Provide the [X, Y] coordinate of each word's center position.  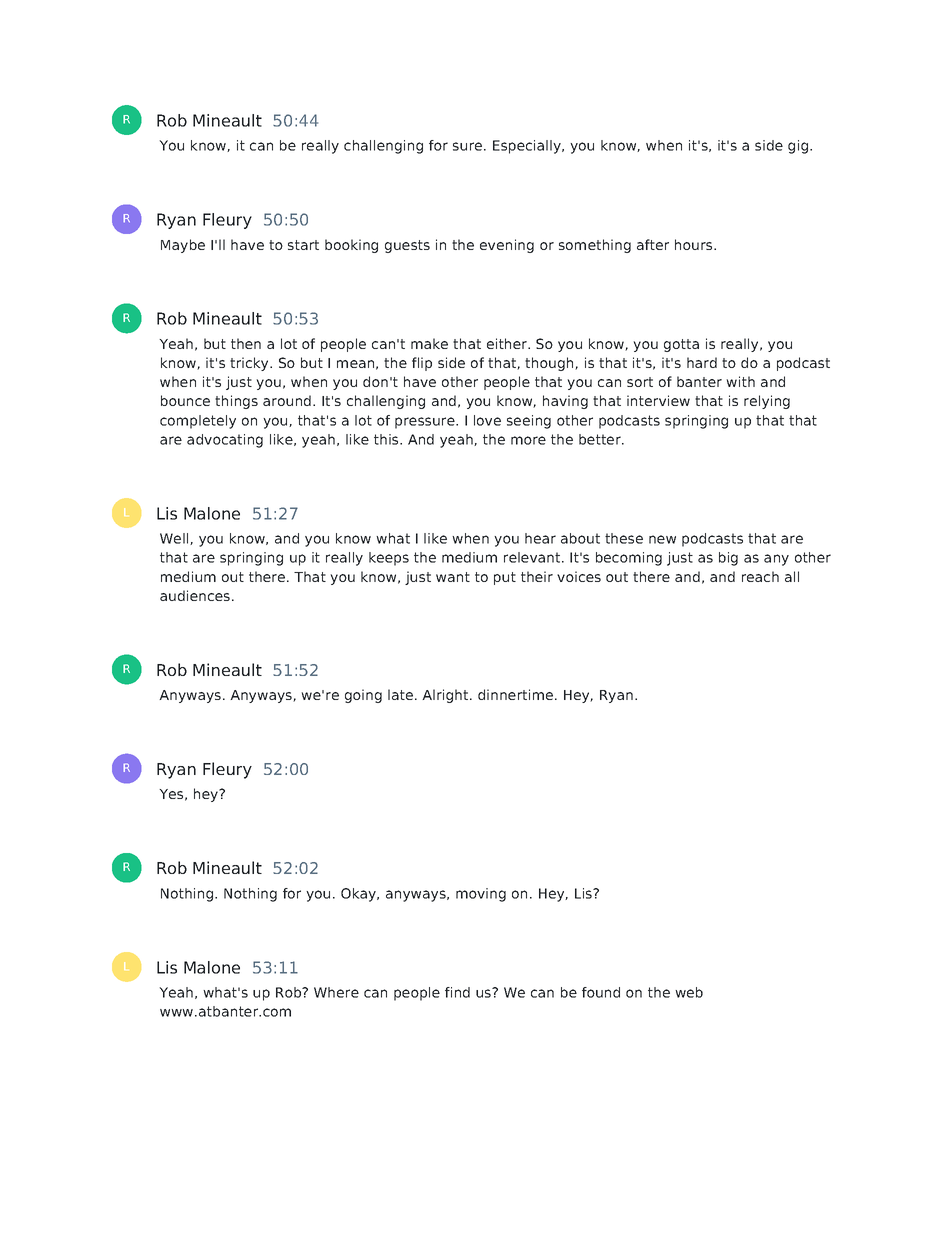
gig [799, 147]
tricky [250, 364]
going [363, 696]
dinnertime [515, 694]
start [303, 245]
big [728, 559]
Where [336, 992]
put [505, 578]
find [457, 992]
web [689, 992]
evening [507, 246]
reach [760, 576]
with [740, 381]
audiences [195, 595]
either [508, 343]
